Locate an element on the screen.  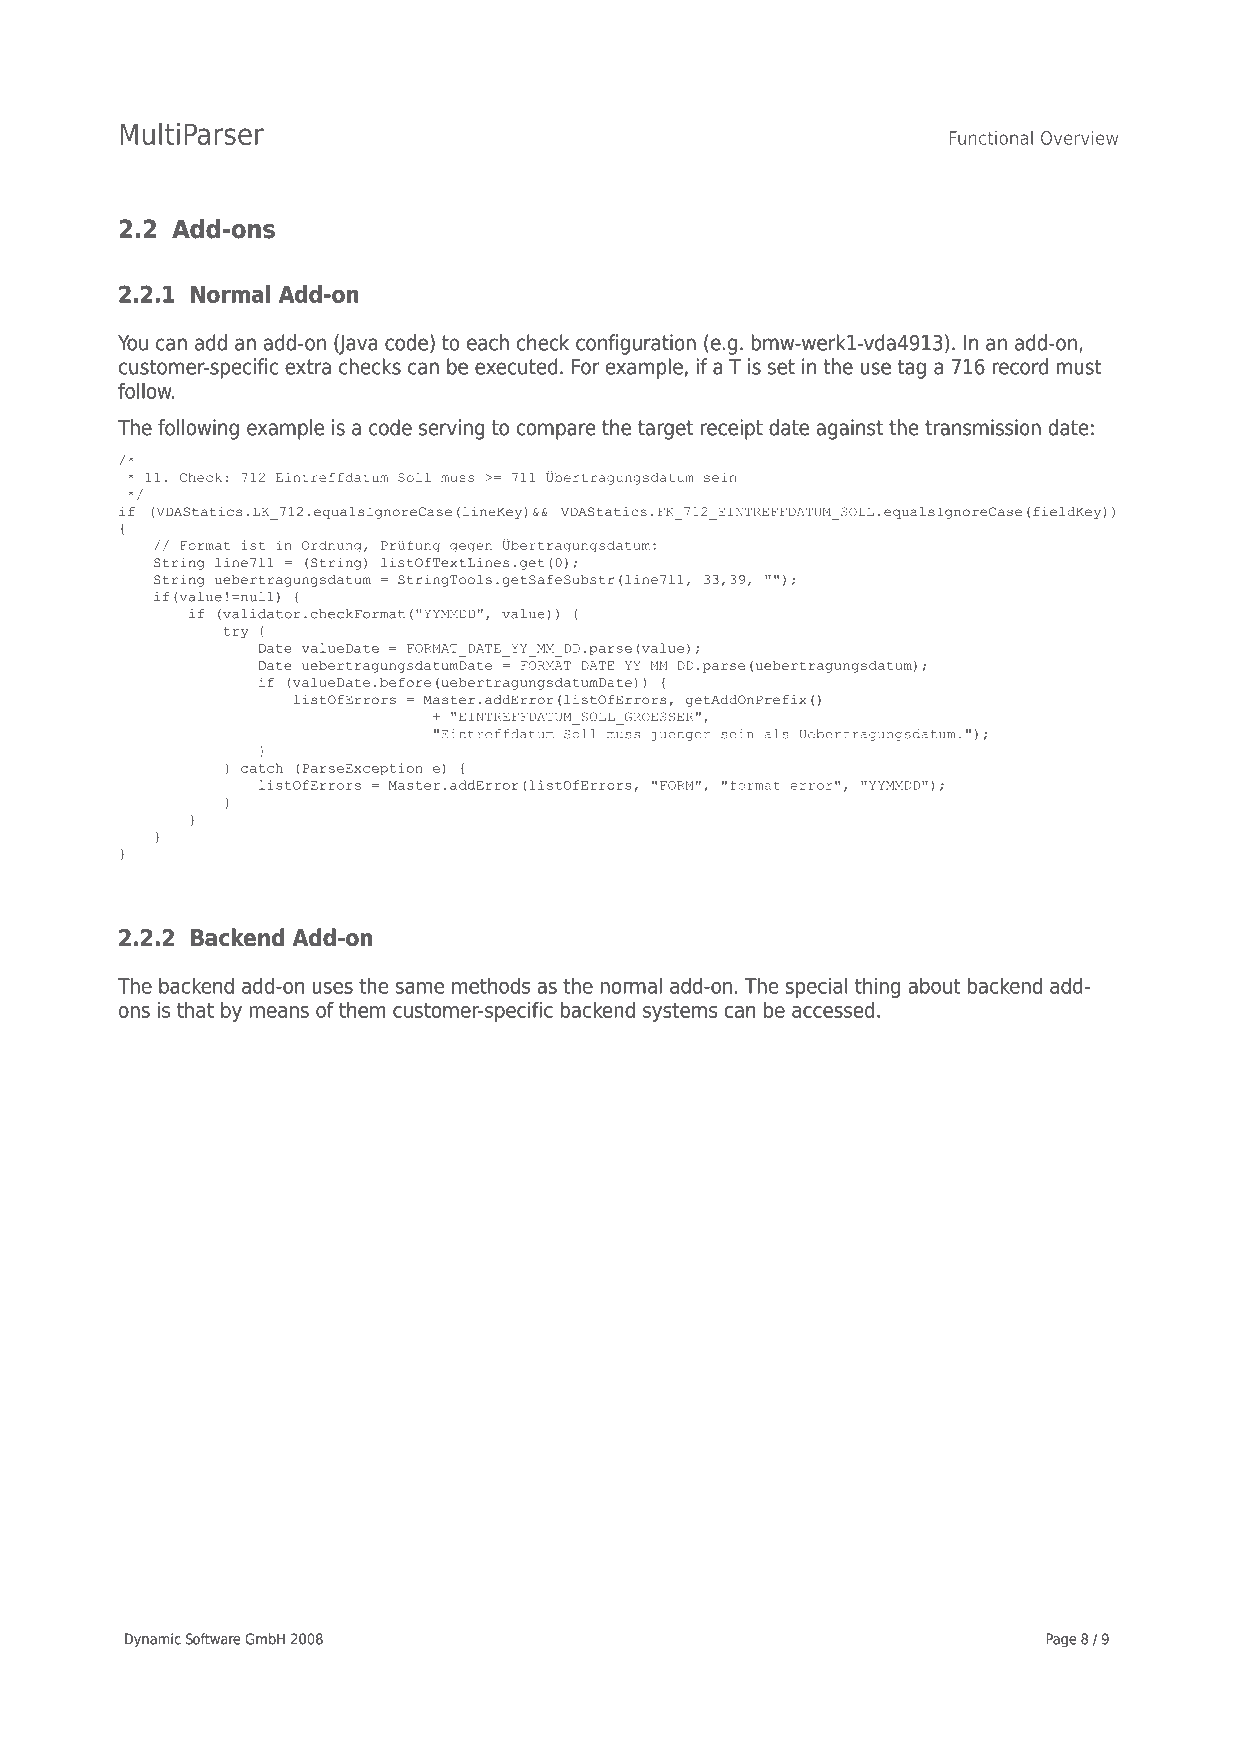
Dynamic is located at coordinates (153, 1640).
